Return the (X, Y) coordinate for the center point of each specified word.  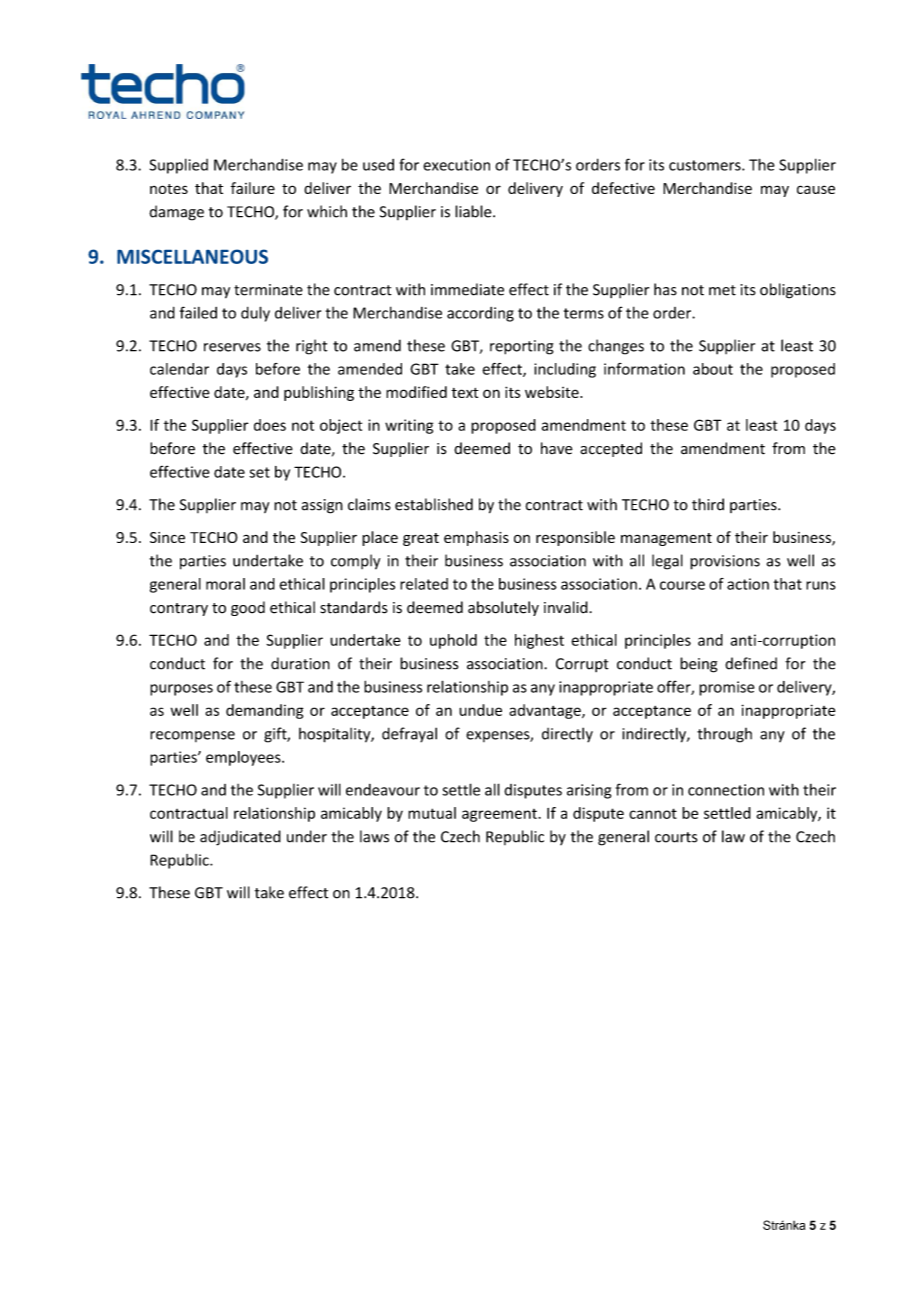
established (434, 504)
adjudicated (240, 838)
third (708, 504)
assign (322, 506)
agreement (500, 815)
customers (706, 165)
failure (253, 188)
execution (456, 165)
